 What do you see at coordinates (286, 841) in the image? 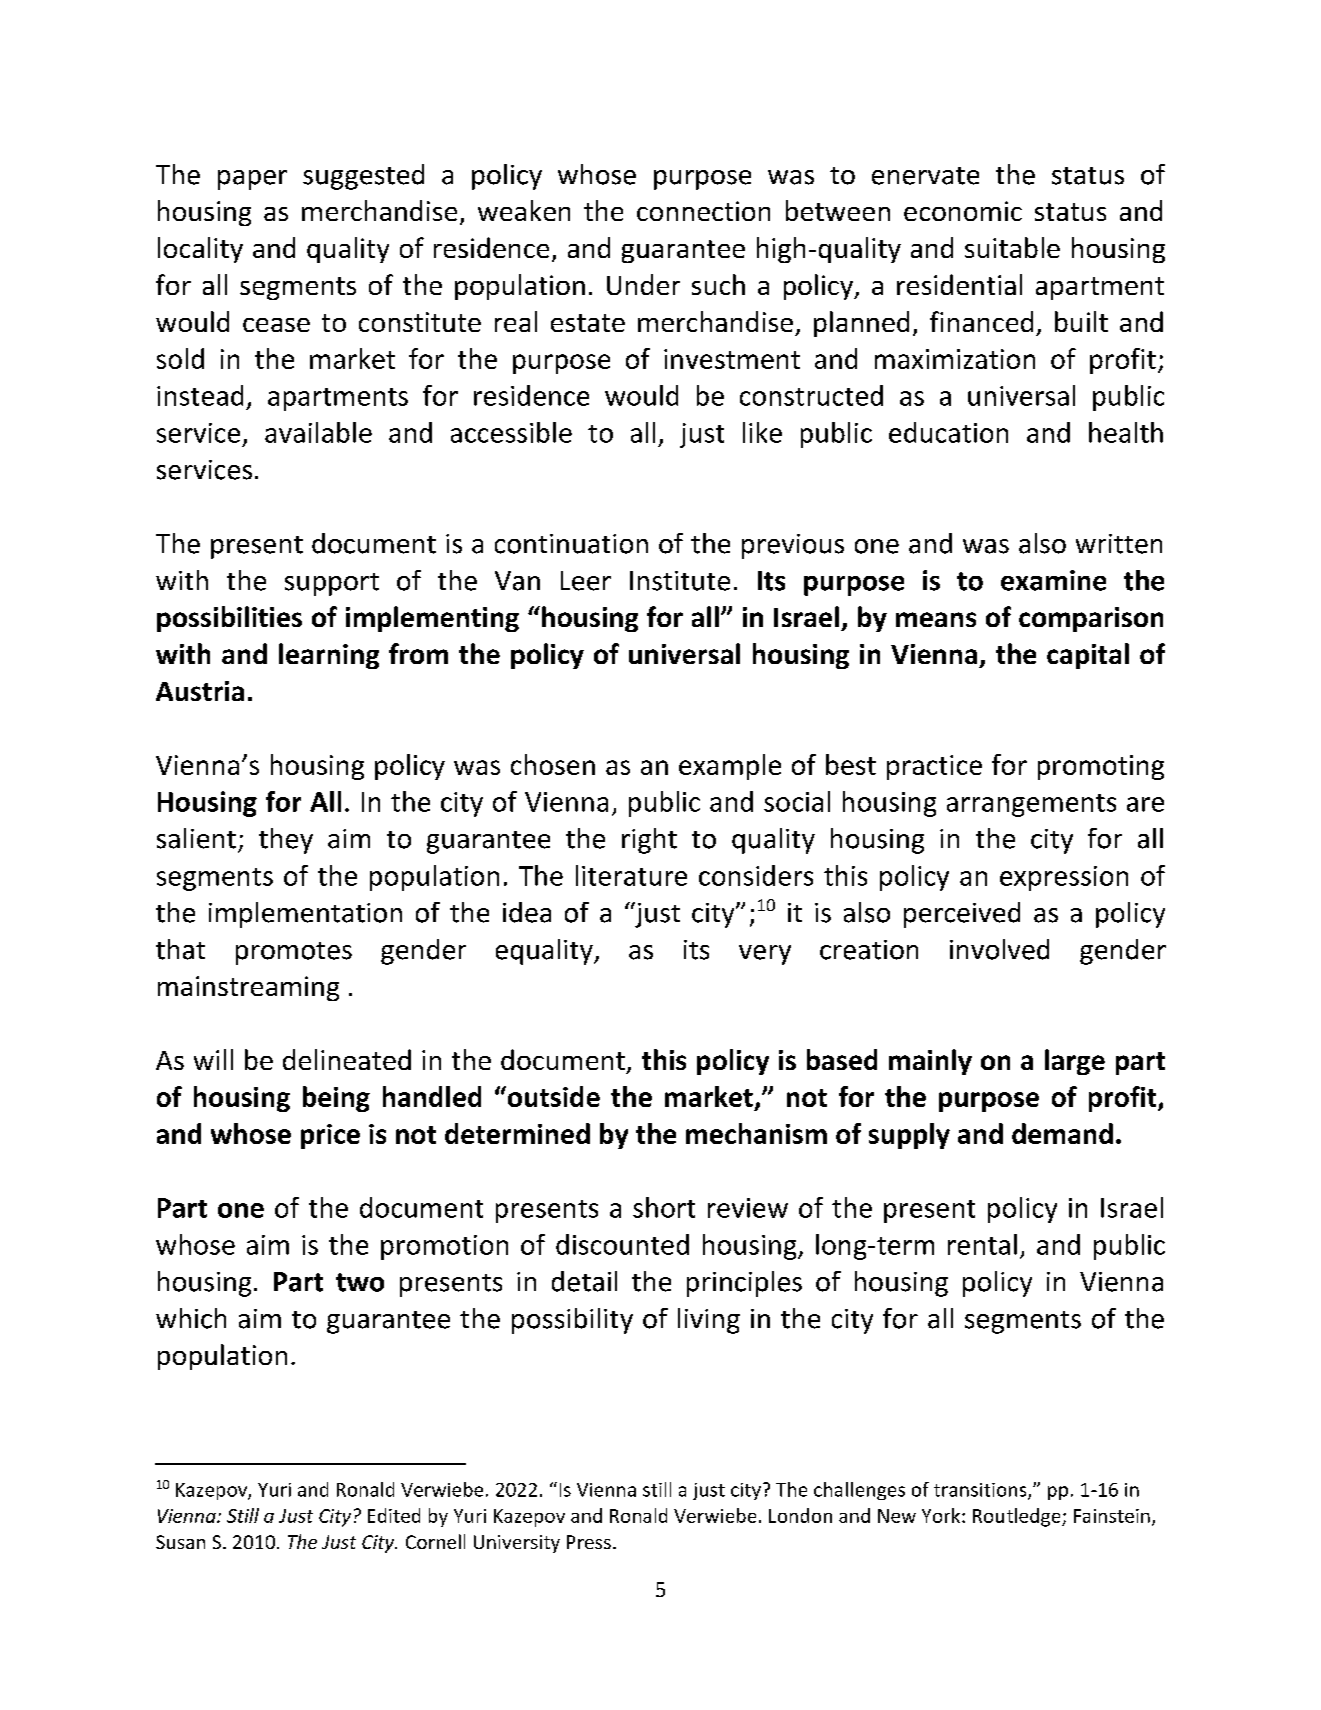
I see `they` at bounding box center [286, 841].
